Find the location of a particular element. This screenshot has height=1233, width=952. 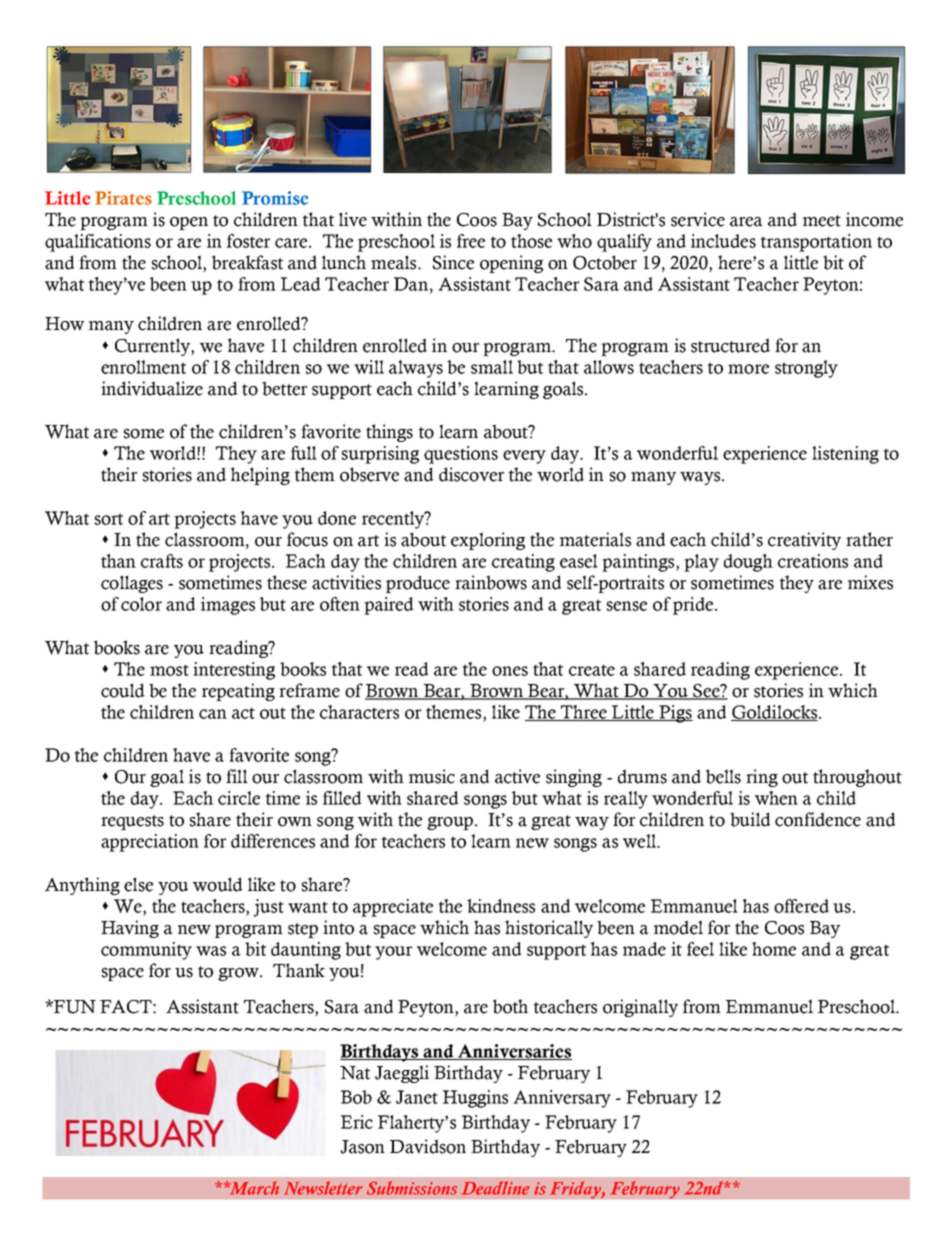

free is located at coordinates (471, 241).
